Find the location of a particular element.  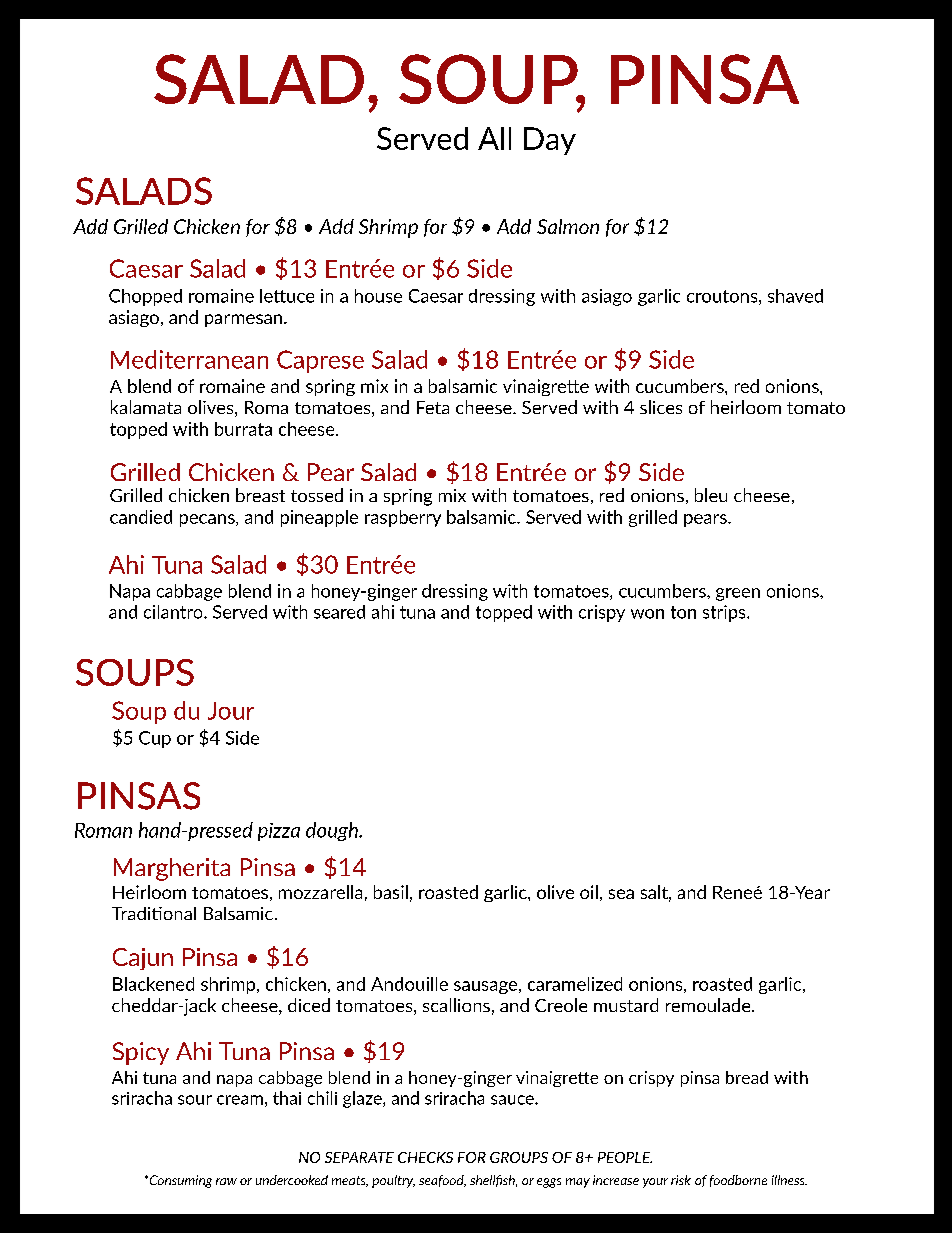

Day is located at coordinates (550, 141).
